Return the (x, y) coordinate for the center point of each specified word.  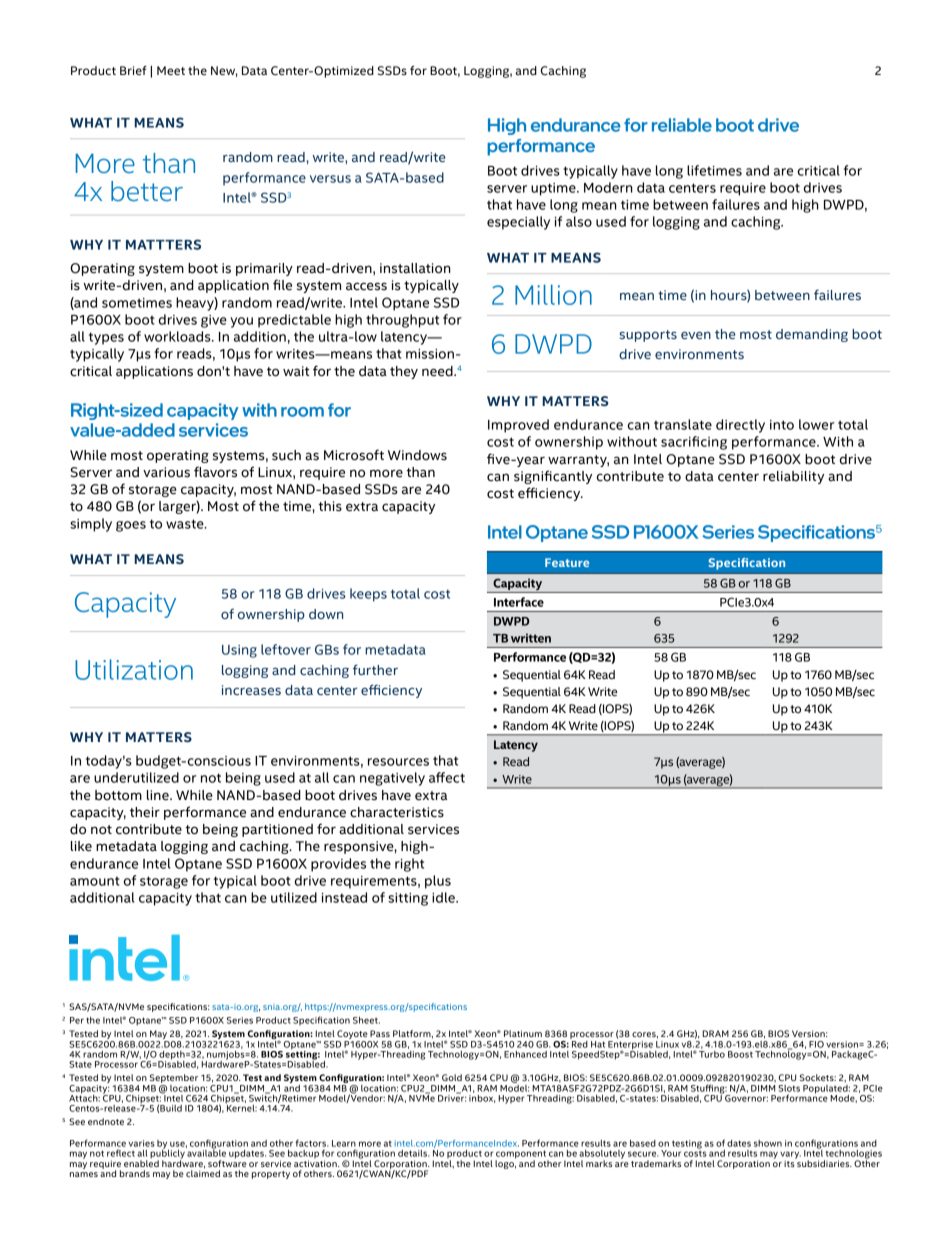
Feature (567, 562)
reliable (682, 125)
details (413, 1153)
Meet (171, 70)
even (696, 335)
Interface (519, 602)
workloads (178, 336)
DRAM (715, 1033)
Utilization (134, 669)
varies (142, 1143)
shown (768, 1143)
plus (438, 882)
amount (95, 881)
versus (330, 179)
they (404, 372)
